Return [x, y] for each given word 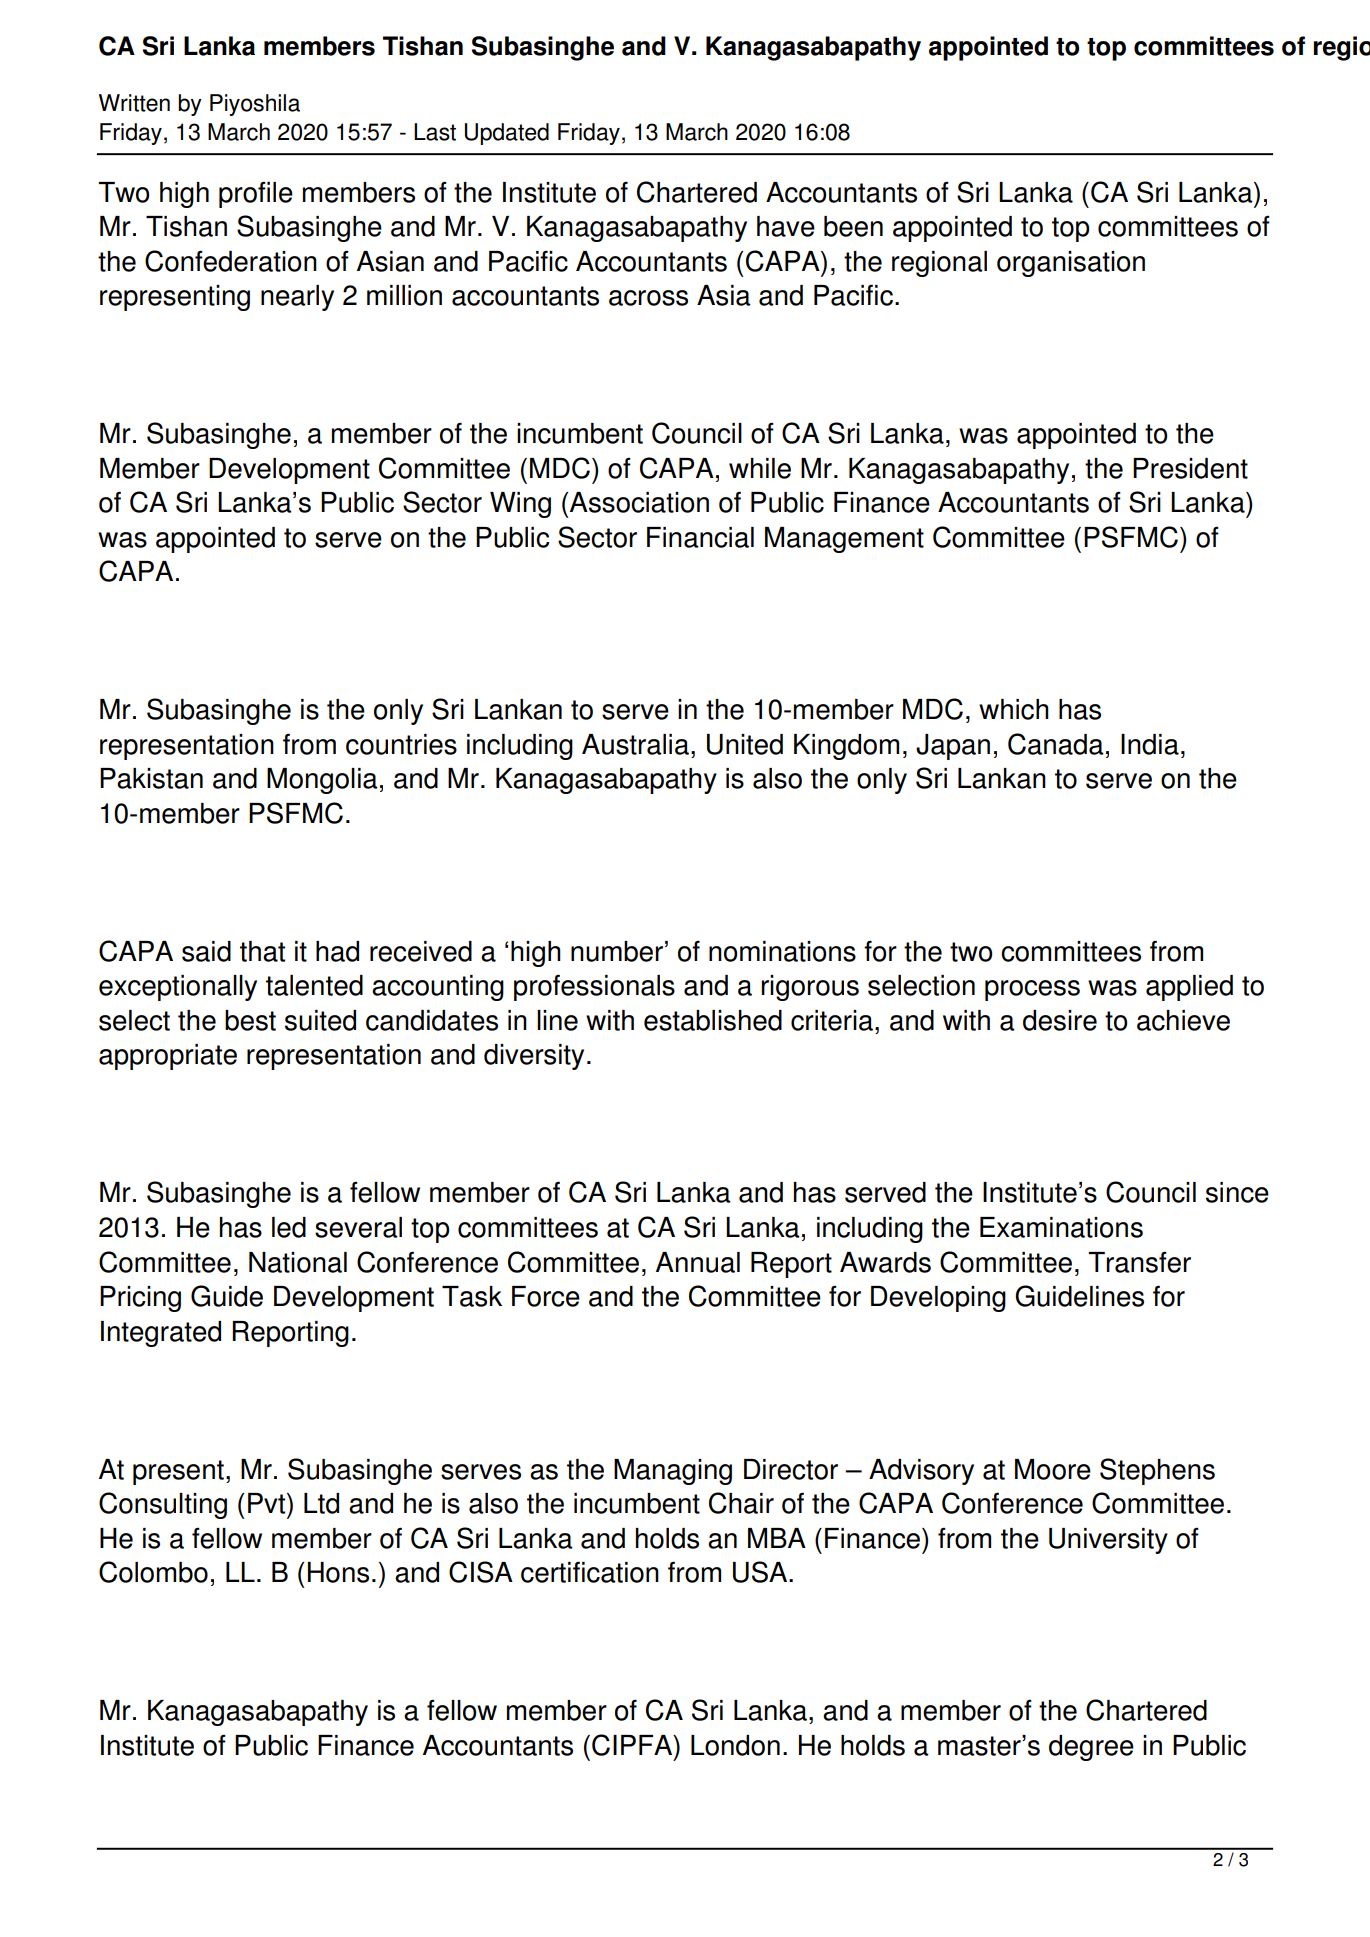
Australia [635, 744]
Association [639, 502]
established [713, 1020]
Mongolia [322, 781]
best [250, 1020]
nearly [297, 298]
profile [256, 194]
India [1150, 744]
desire [1060, 1020]
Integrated [161, 1334]
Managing [673, 1472]
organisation [1071, 264]
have [786, 226]
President [1190, 468]
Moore [1053, 1469]
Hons [338, 1572]
